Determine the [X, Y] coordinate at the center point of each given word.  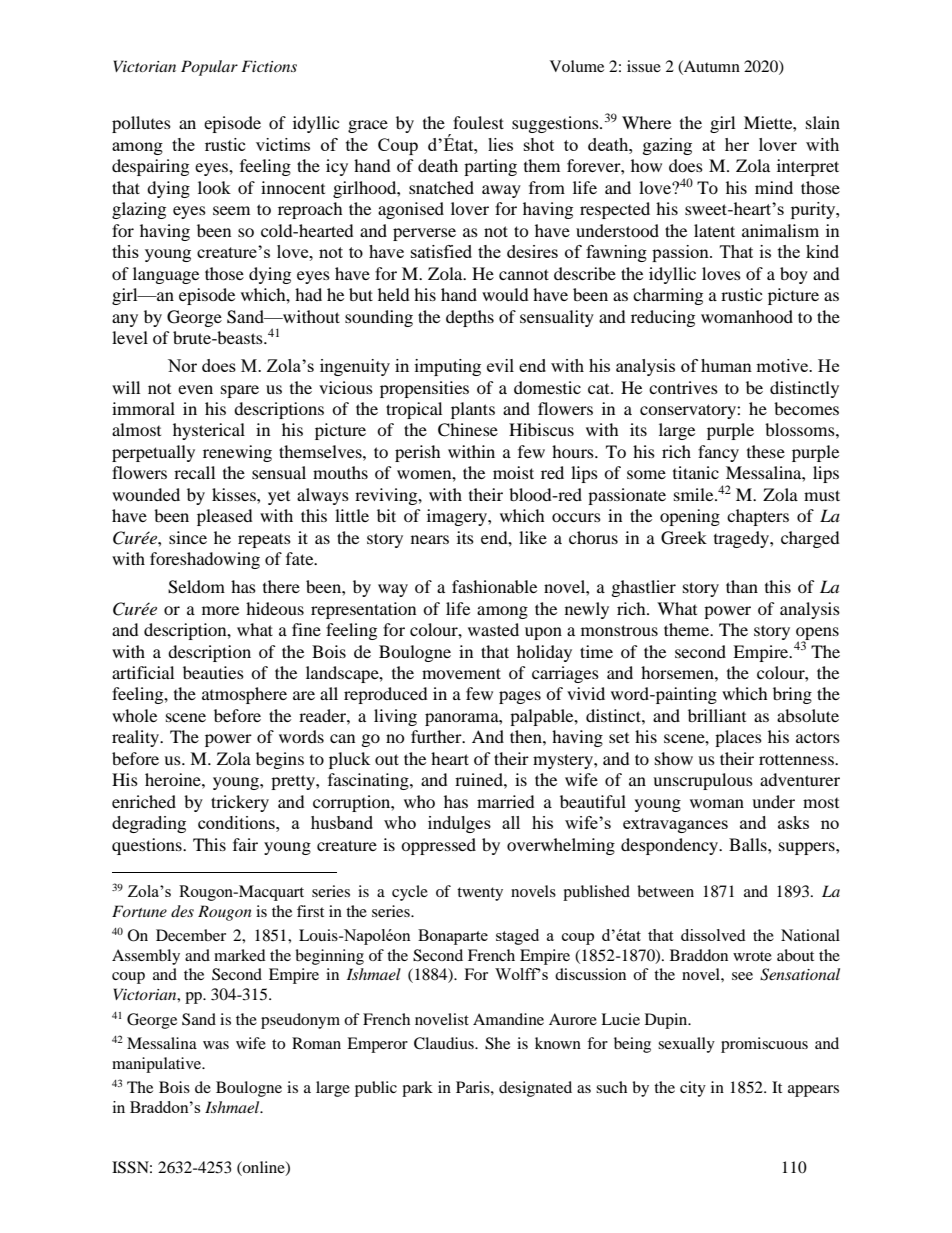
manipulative [158, 1065]
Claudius [445, 1043]
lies [500, 144]
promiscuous [764, 1045]
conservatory [689, 411]
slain [823, 122]
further [437, 736]
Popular [209, 68]
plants [473, 410]
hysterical [209, 431]
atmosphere [244, 695]
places [738, 738]
